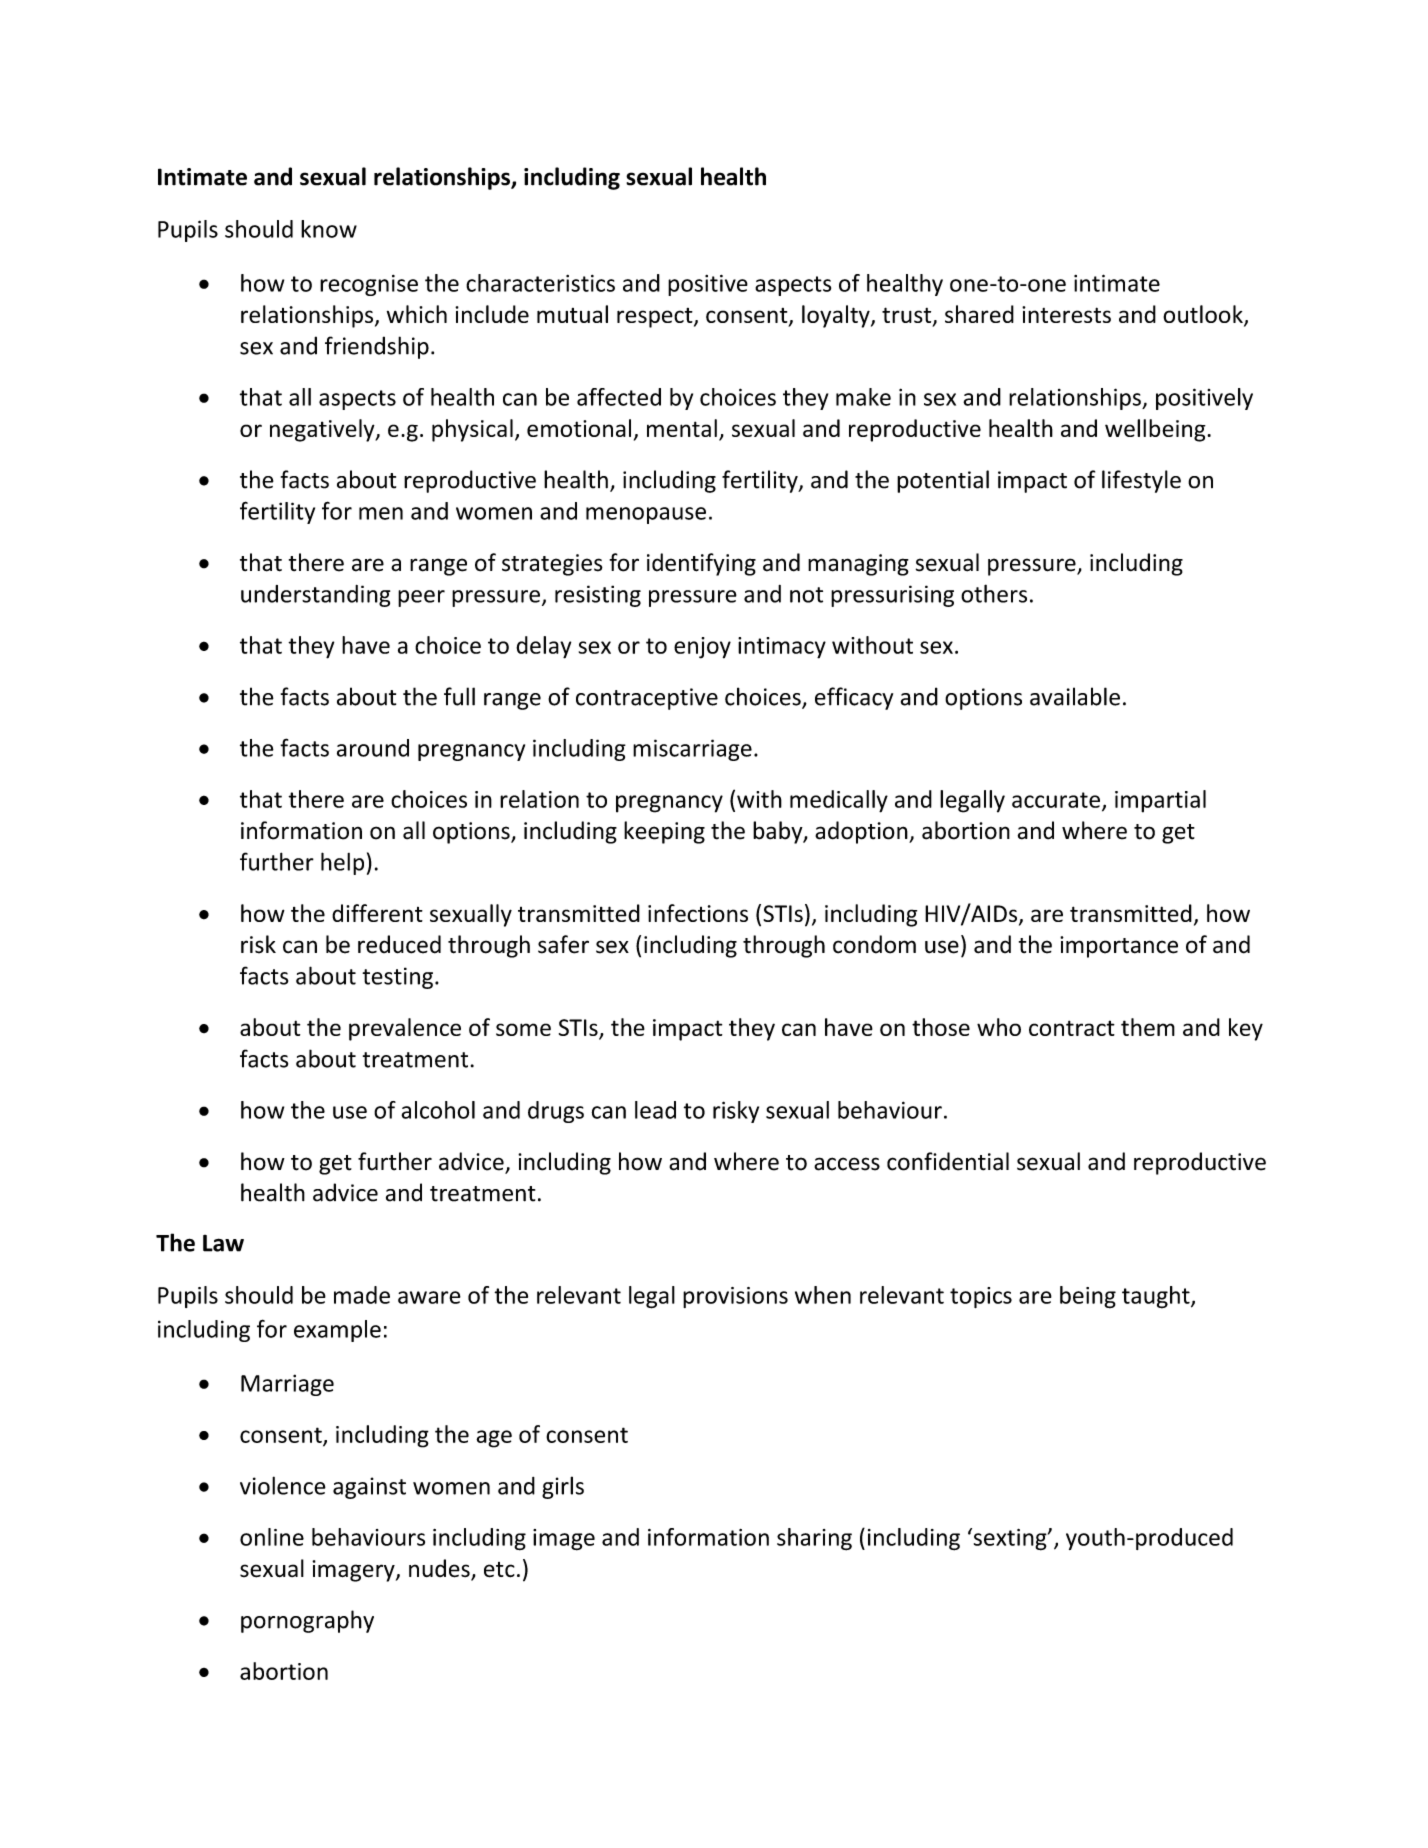 The image size is (1428, 1848). What do you see at coordinates (1066, 314) in the document?
I see `interests` at bounding box center [1066, 314].
